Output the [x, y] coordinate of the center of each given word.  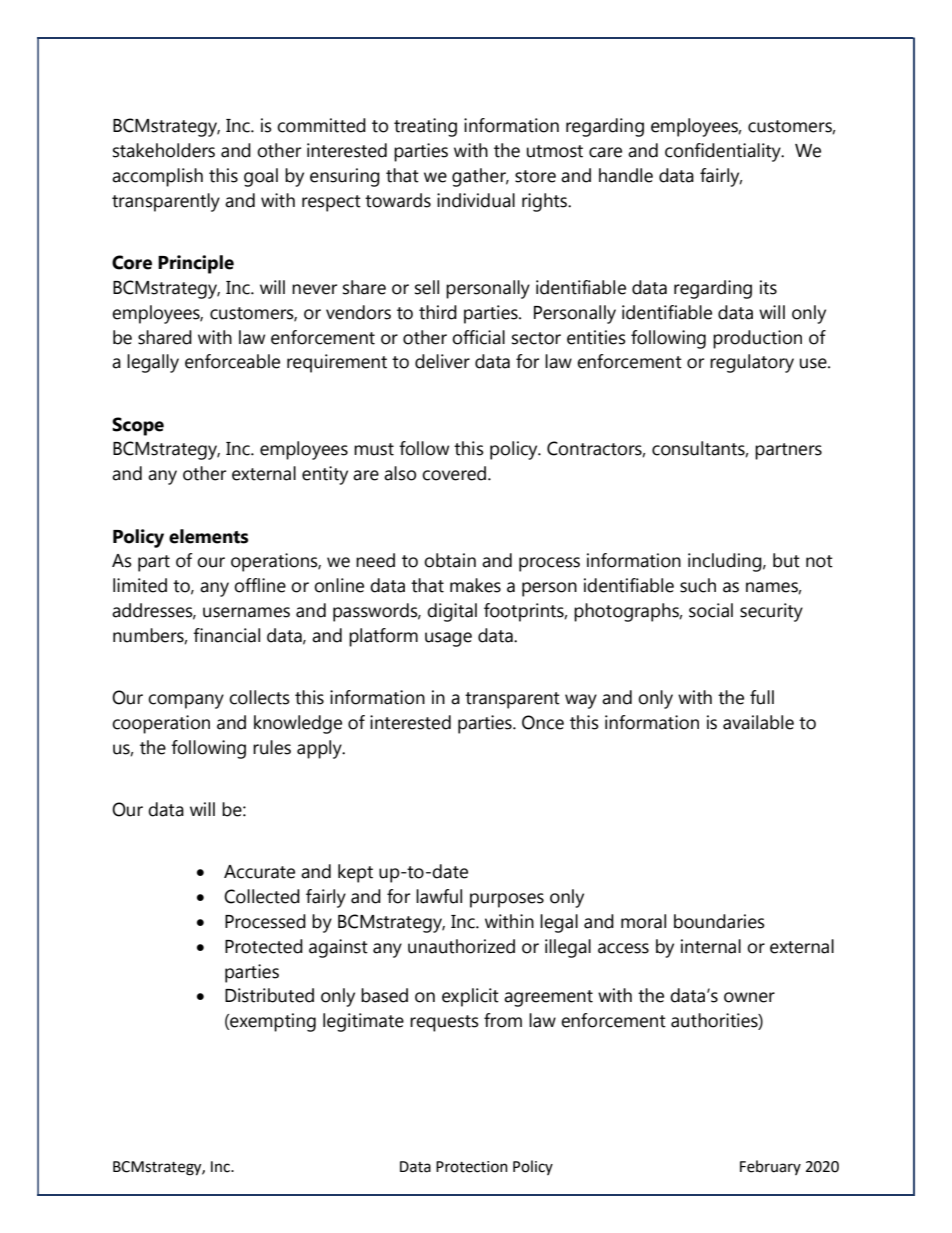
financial [226, 635]
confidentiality [724, 152]
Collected [262, 896]
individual [476, 200]
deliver [442, 361]
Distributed [269, 995]
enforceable [232, 361]
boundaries [719, 921]
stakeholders [164, 150]
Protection [472, 1167]
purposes [507, 900]
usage [448, 639]
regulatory [752, 363]
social [711, 610]
